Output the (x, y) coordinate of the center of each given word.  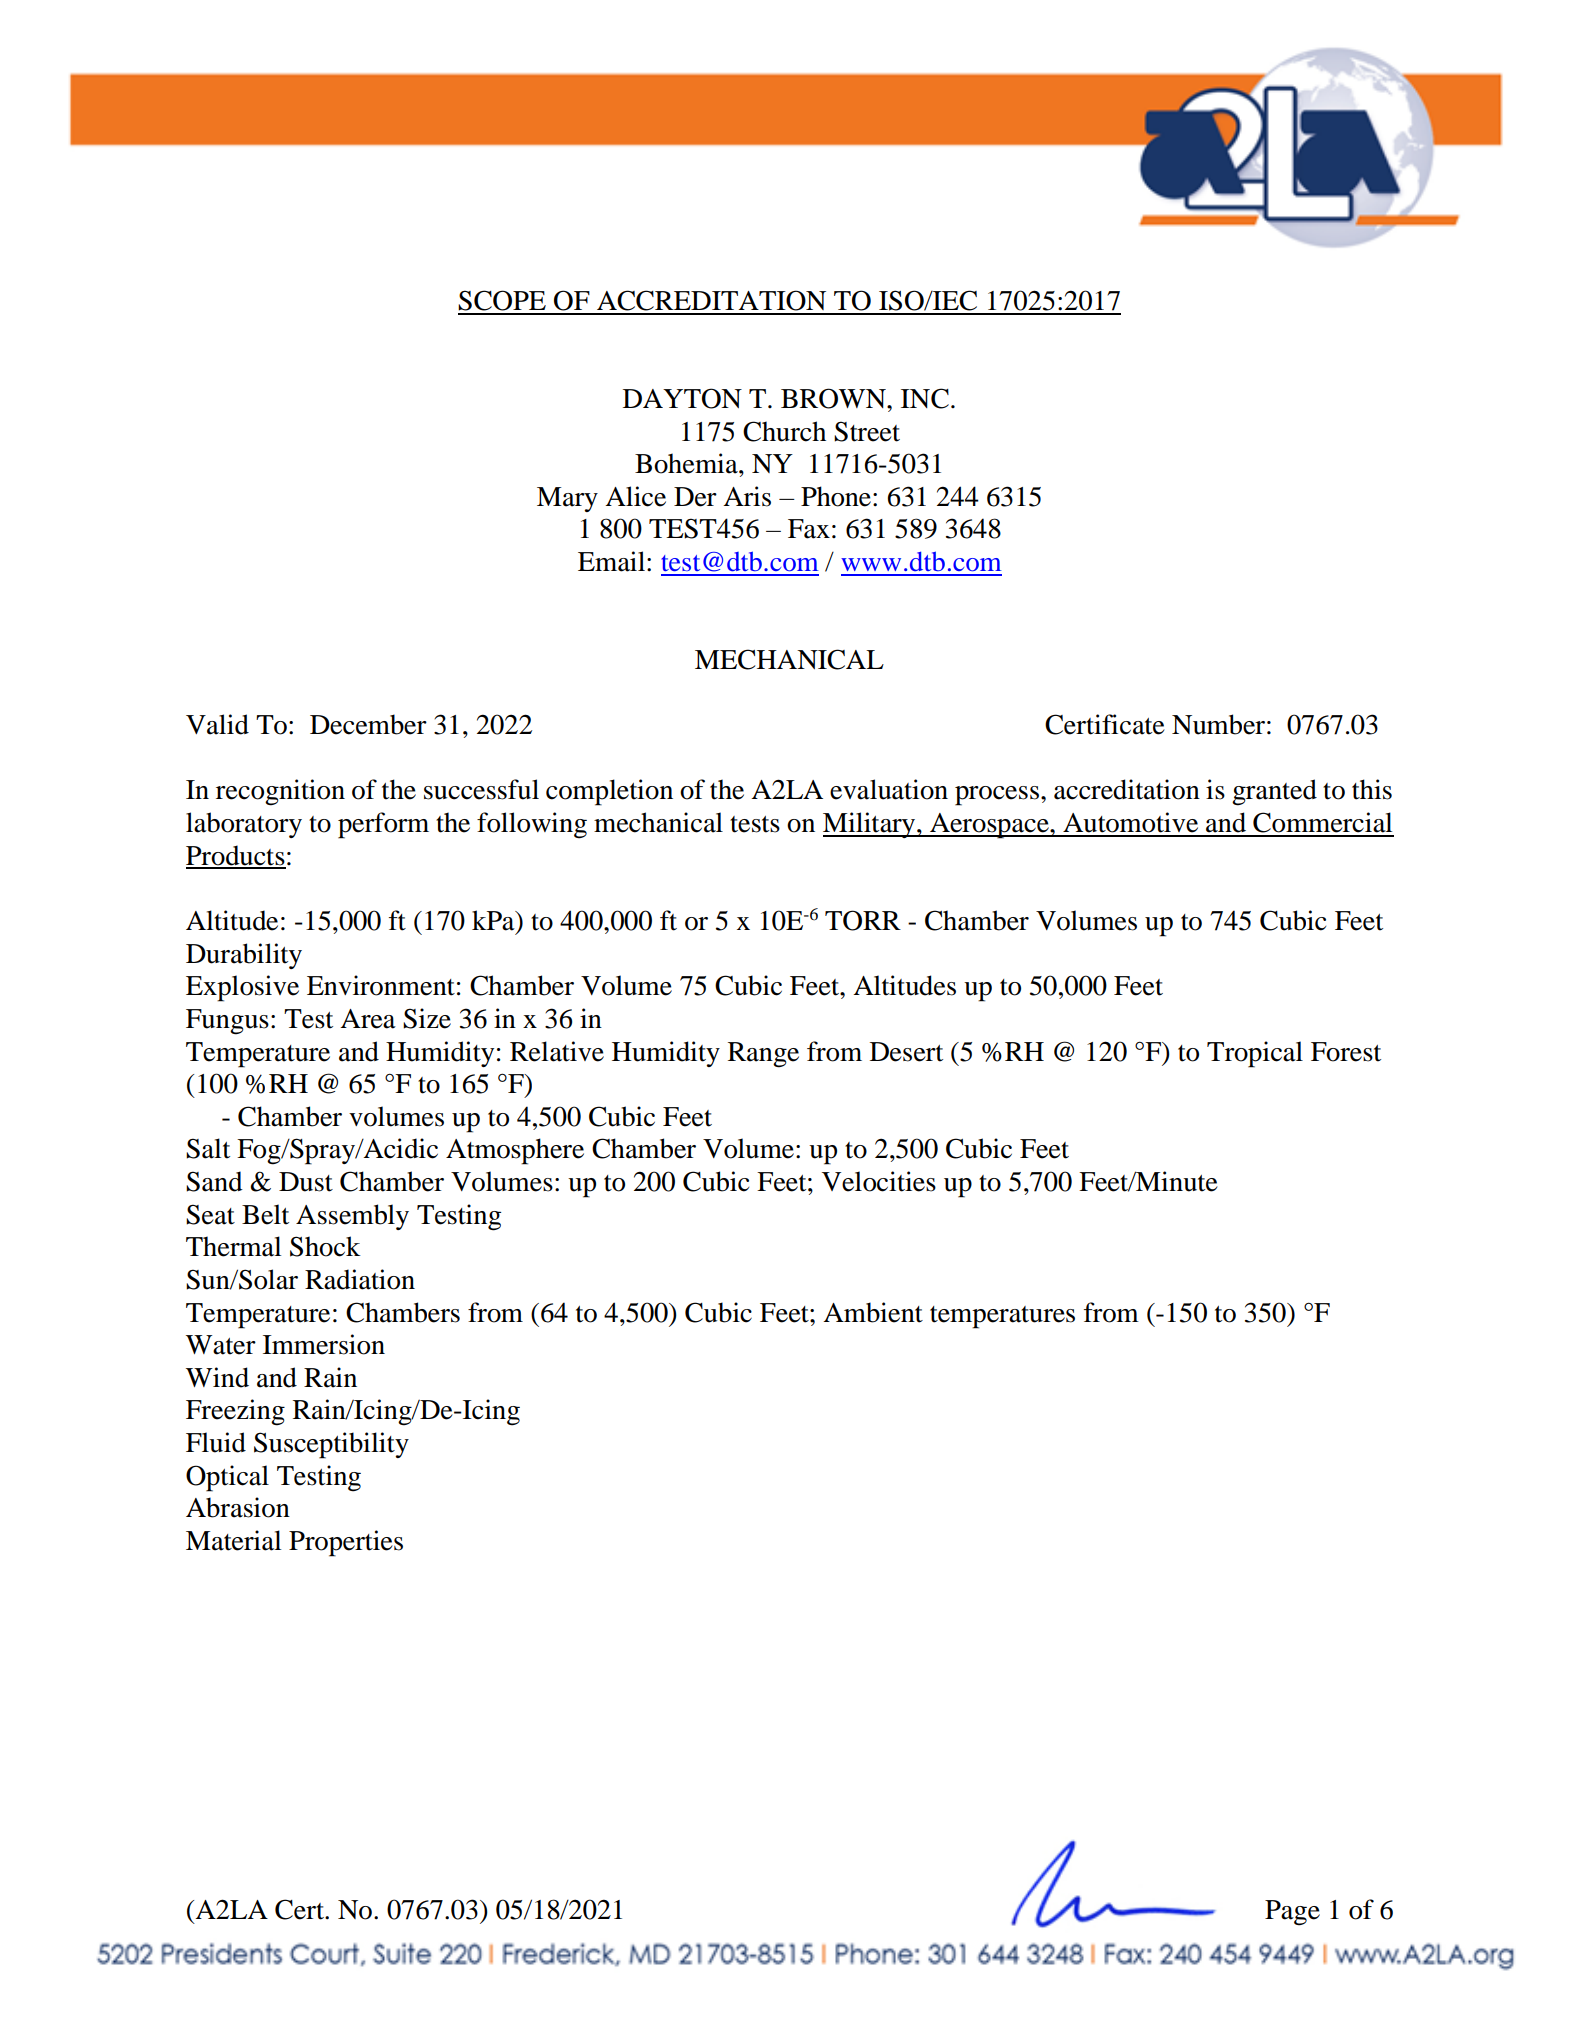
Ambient (873, 1312)
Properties (346, 1543)
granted (1274, 792)
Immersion (324, 1344)
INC (925, 398)
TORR (863, 920)
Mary (567, 499)
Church (784, 431)
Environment (381, 985)
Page (1292, 1913)
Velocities (879, 1181)
